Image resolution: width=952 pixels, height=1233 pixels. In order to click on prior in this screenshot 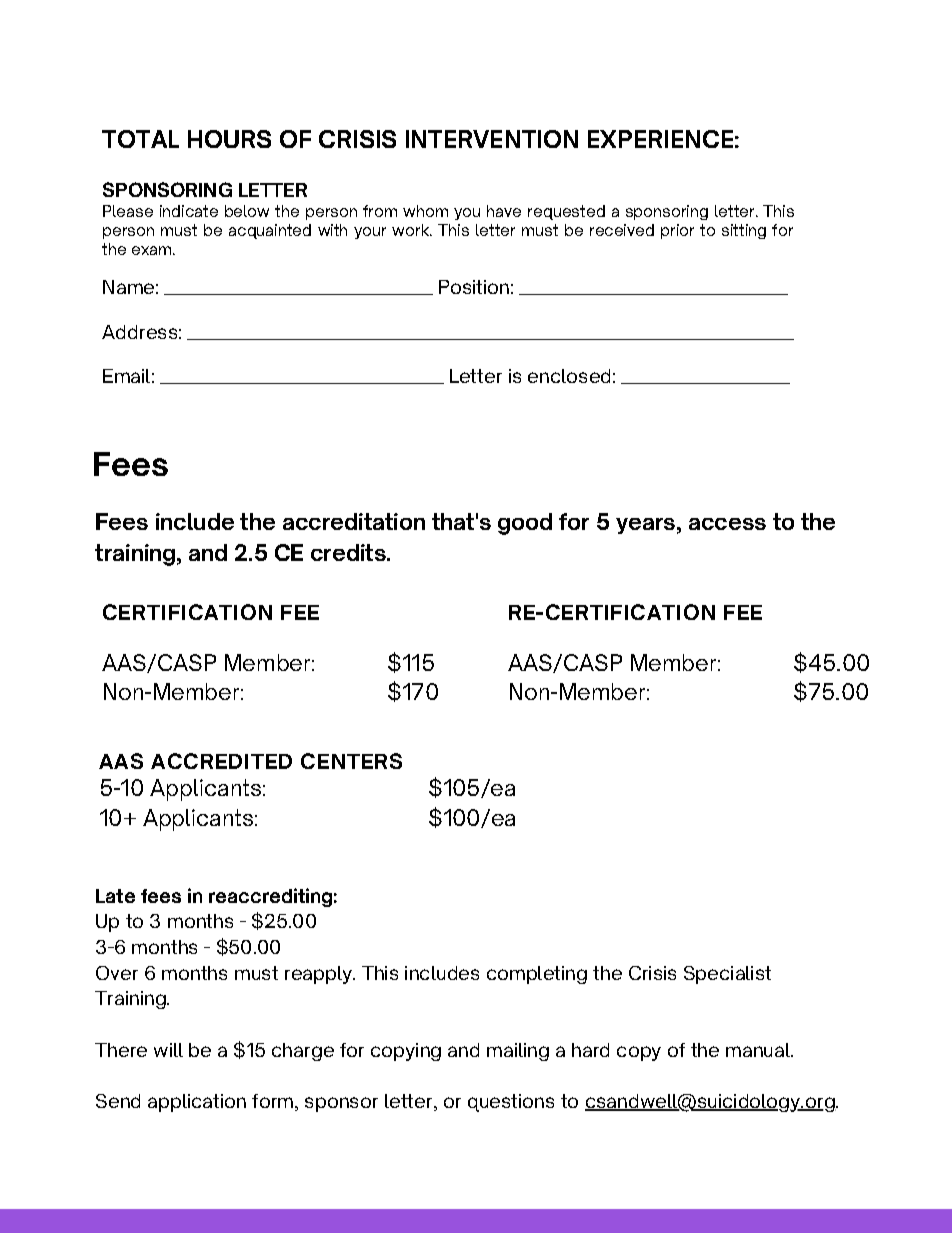, I will do `click(677, 231)`.
